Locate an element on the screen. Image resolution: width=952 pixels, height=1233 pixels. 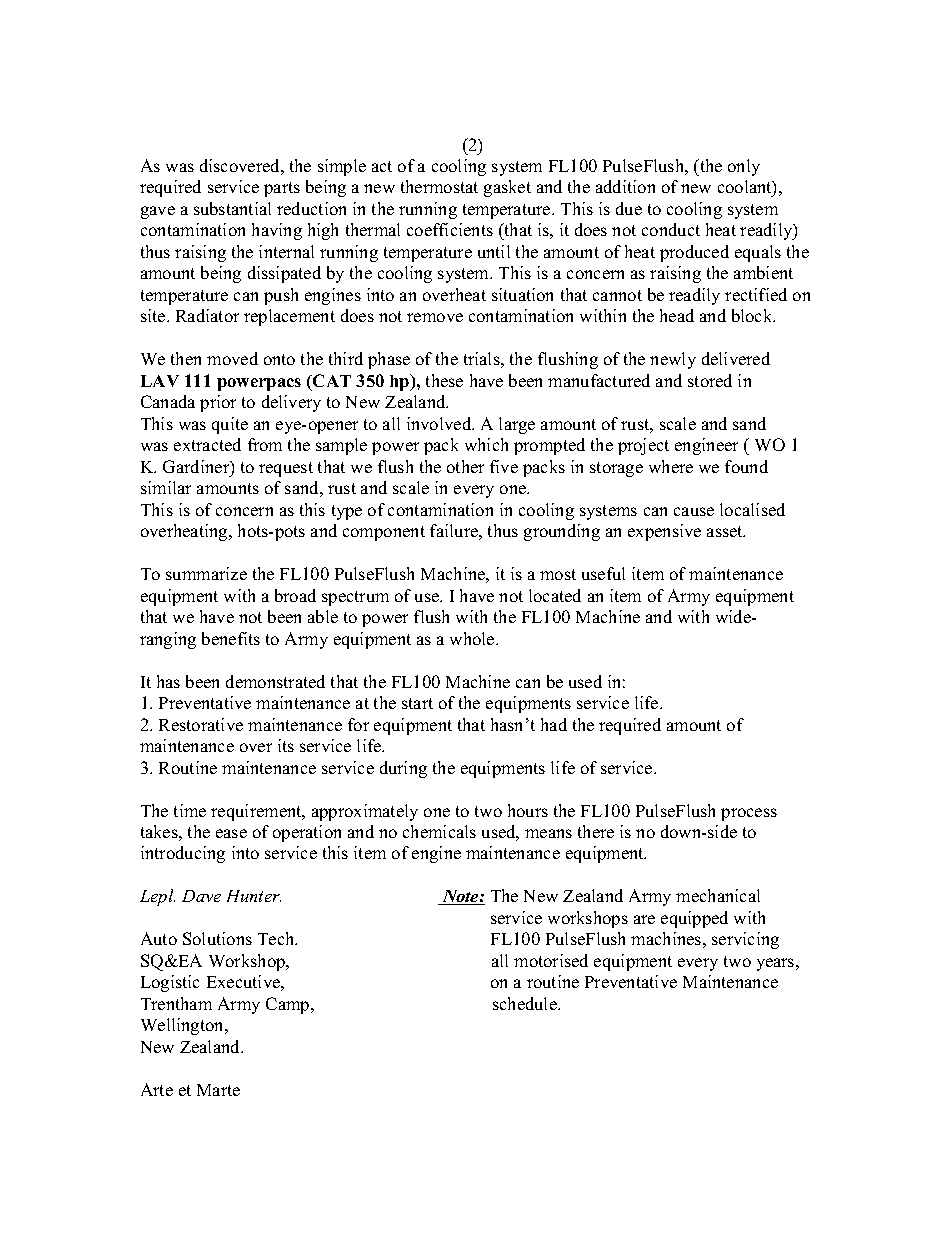
other is located at coordinates (465, 466).
